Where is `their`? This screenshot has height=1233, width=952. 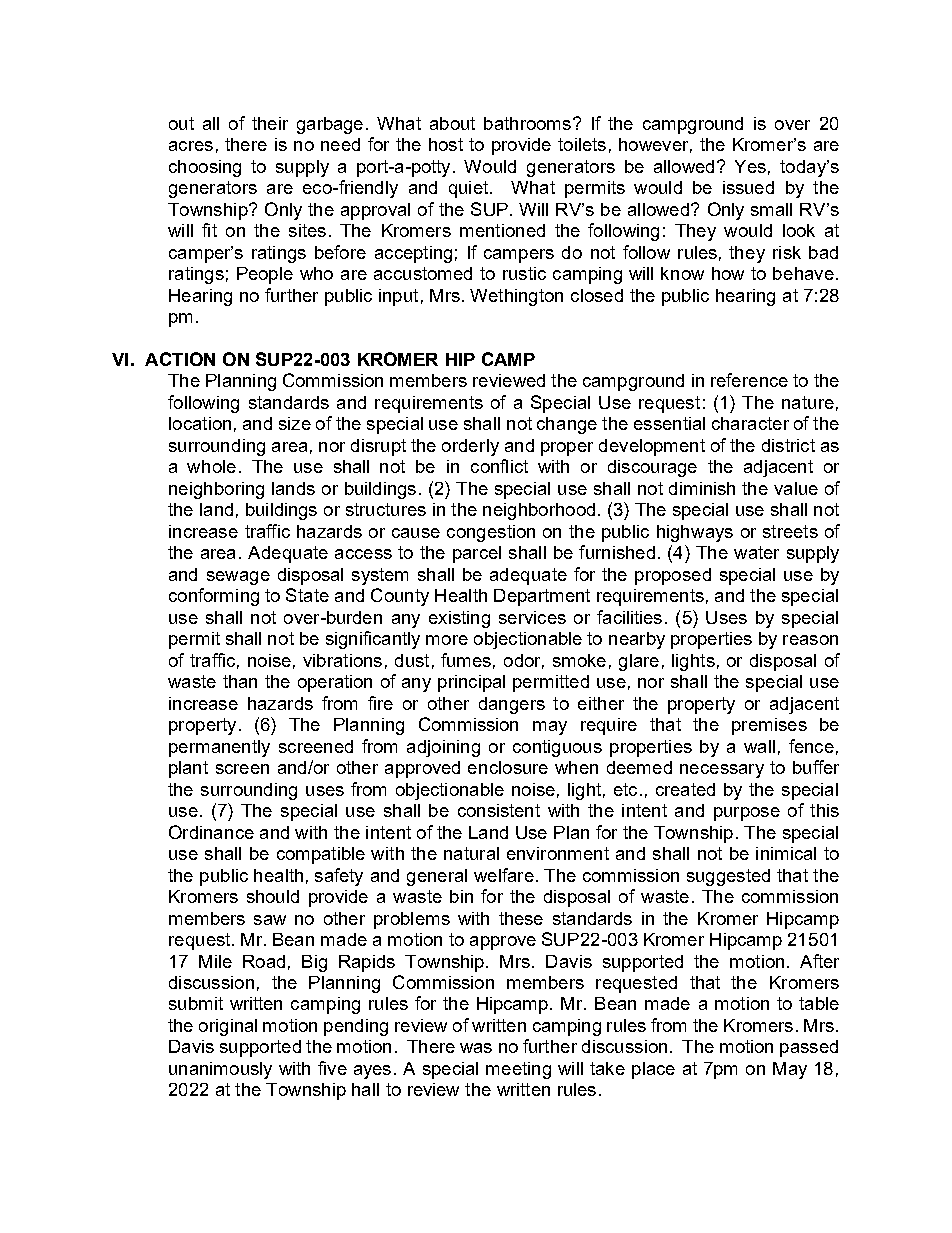 their is located at coordinates (270, 123).
